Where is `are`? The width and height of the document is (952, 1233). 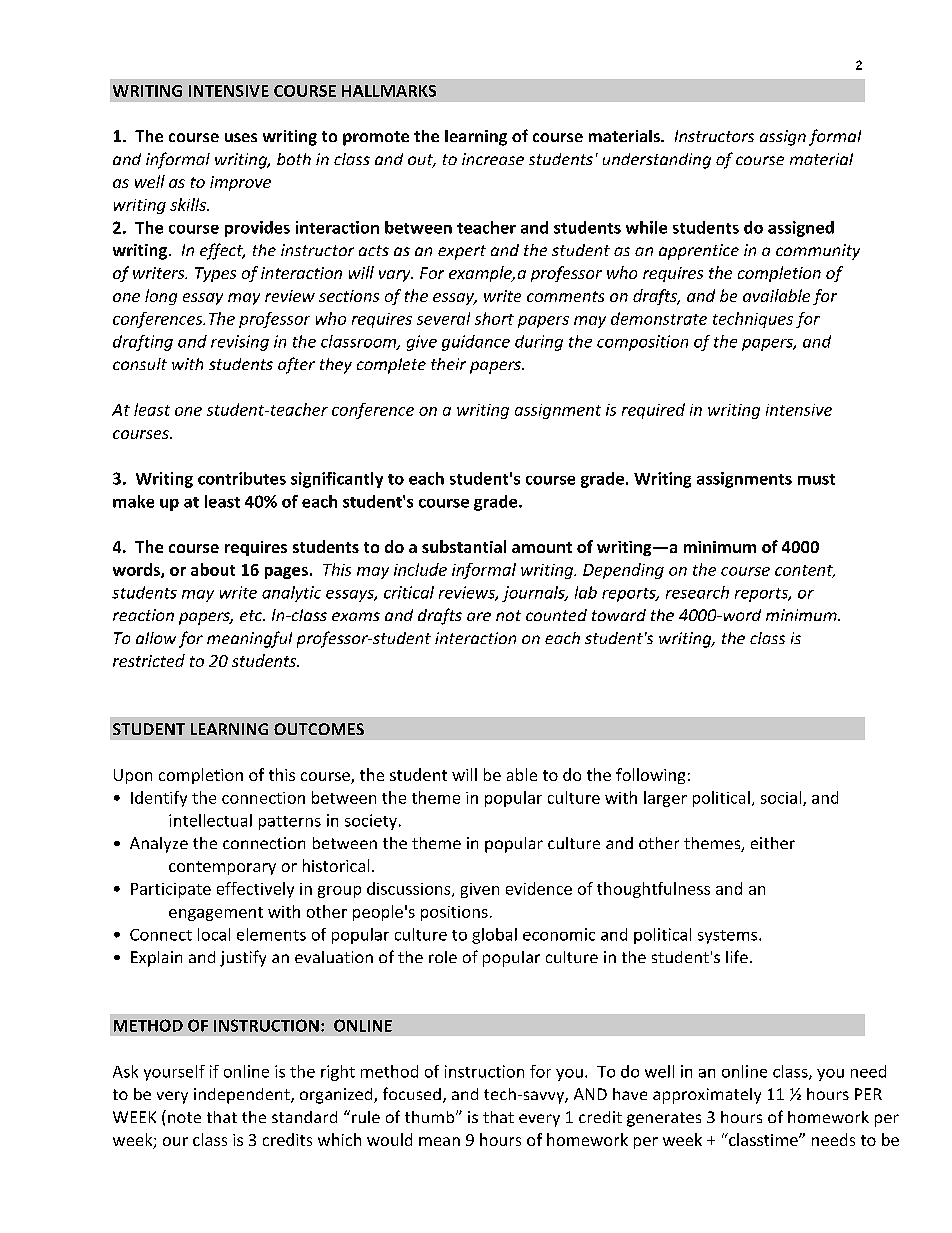
are is located at coordinates (479, 616).
